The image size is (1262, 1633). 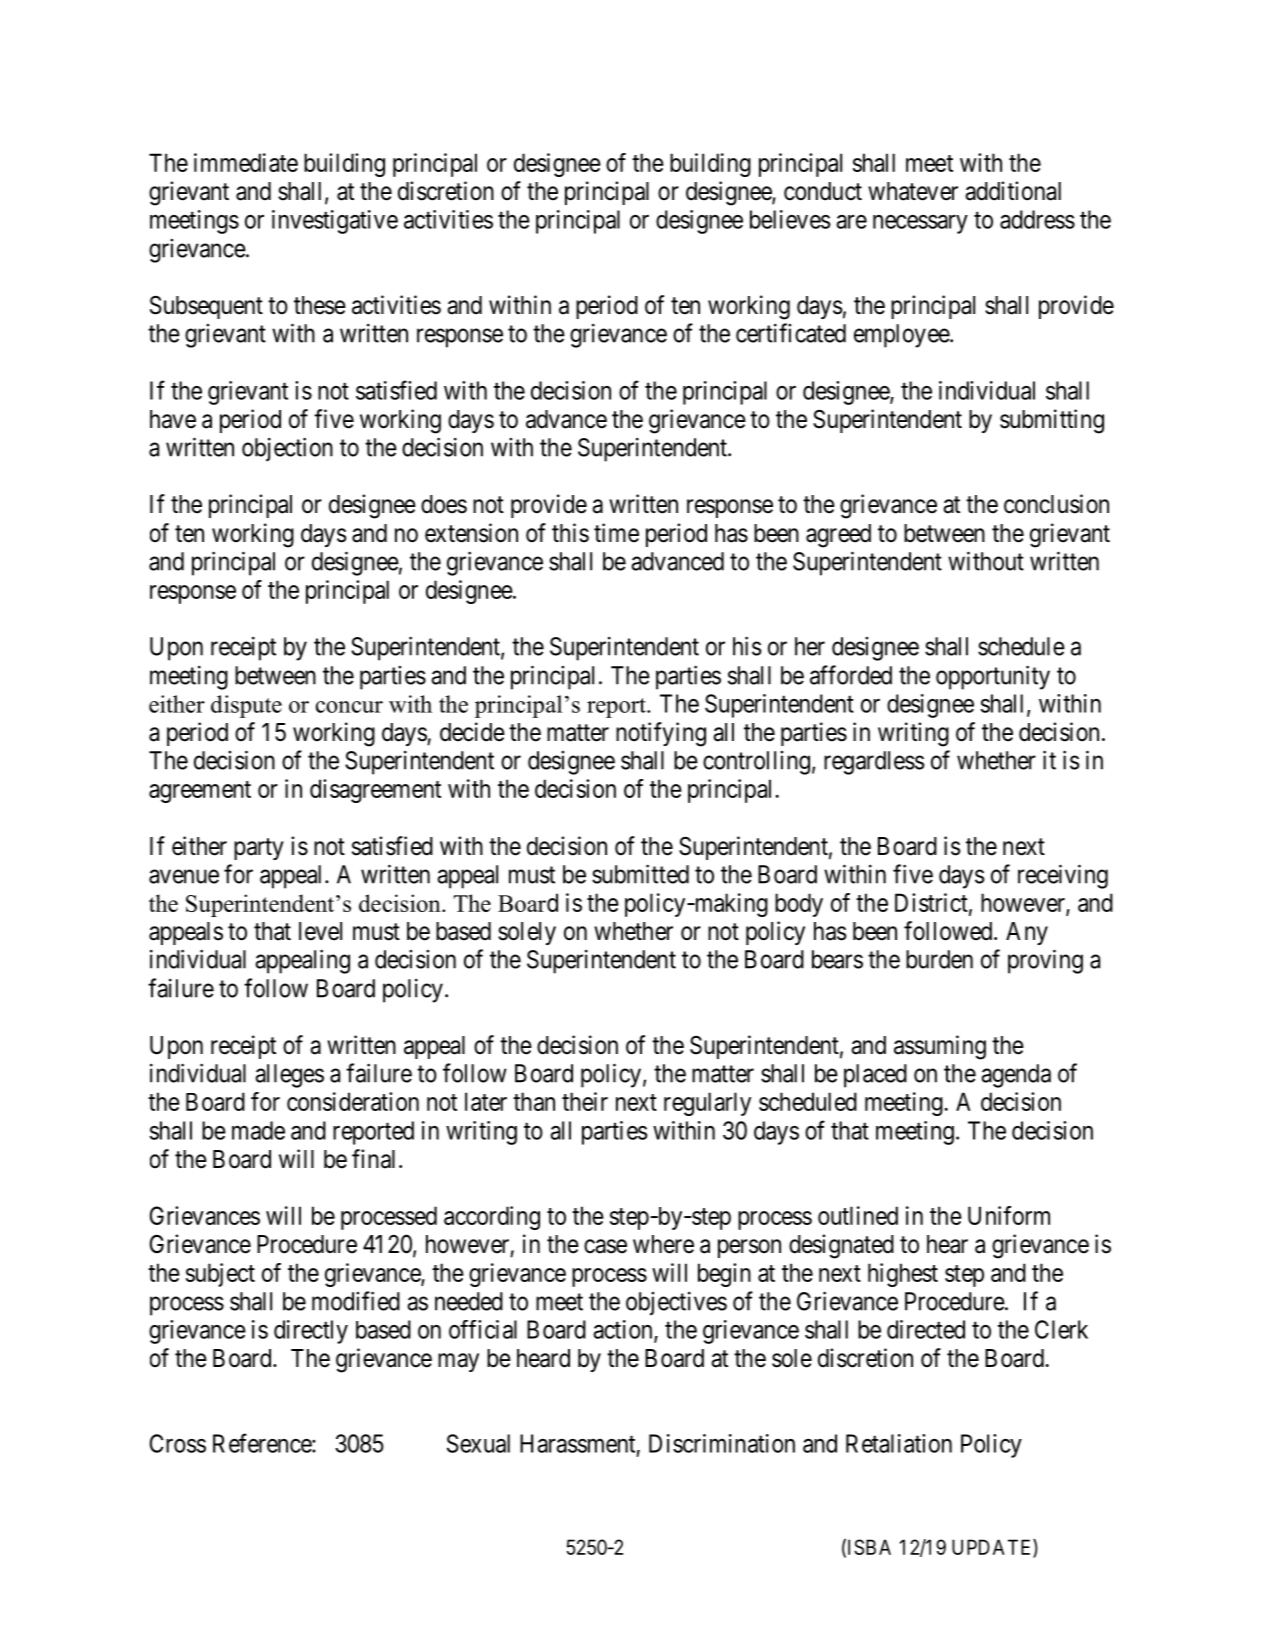 What do you see at coordinates (1056, 504) in the screenshot?
I see `conclusion` at bounding box center [1056, 504].
